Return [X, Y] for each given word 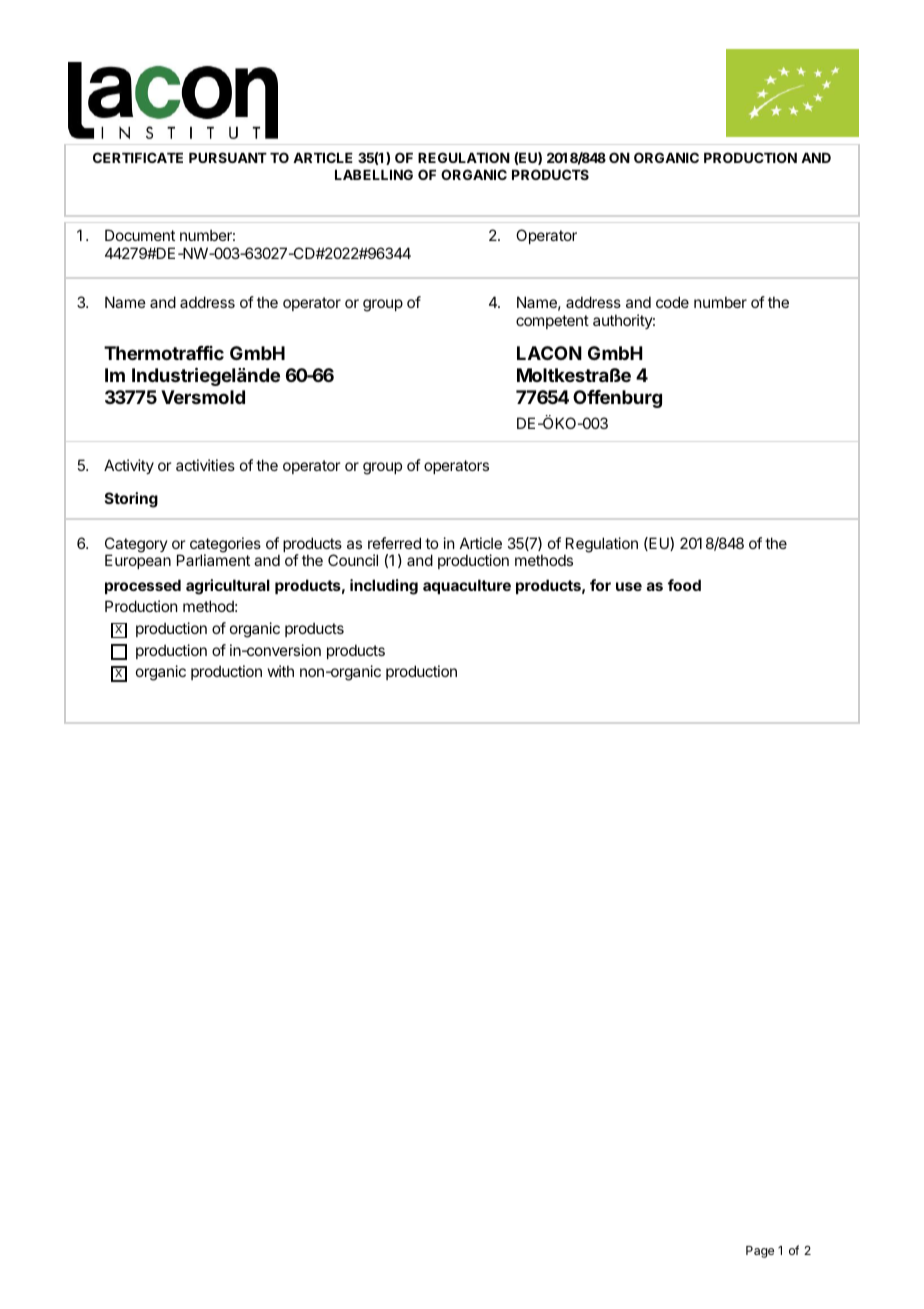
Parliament [213, 560]
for [600, 585]
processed [143, 586]
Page [760, 1252]
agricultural [228, 587]
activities [205, 465]
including [384, 587]
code [672, 302]
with [281, 671]
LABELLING [374, 174]
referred [394, 543]
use [629, 586]
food [684, 585]
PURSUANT [228, 157]
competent [552, 322]
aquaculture [467, 586]
